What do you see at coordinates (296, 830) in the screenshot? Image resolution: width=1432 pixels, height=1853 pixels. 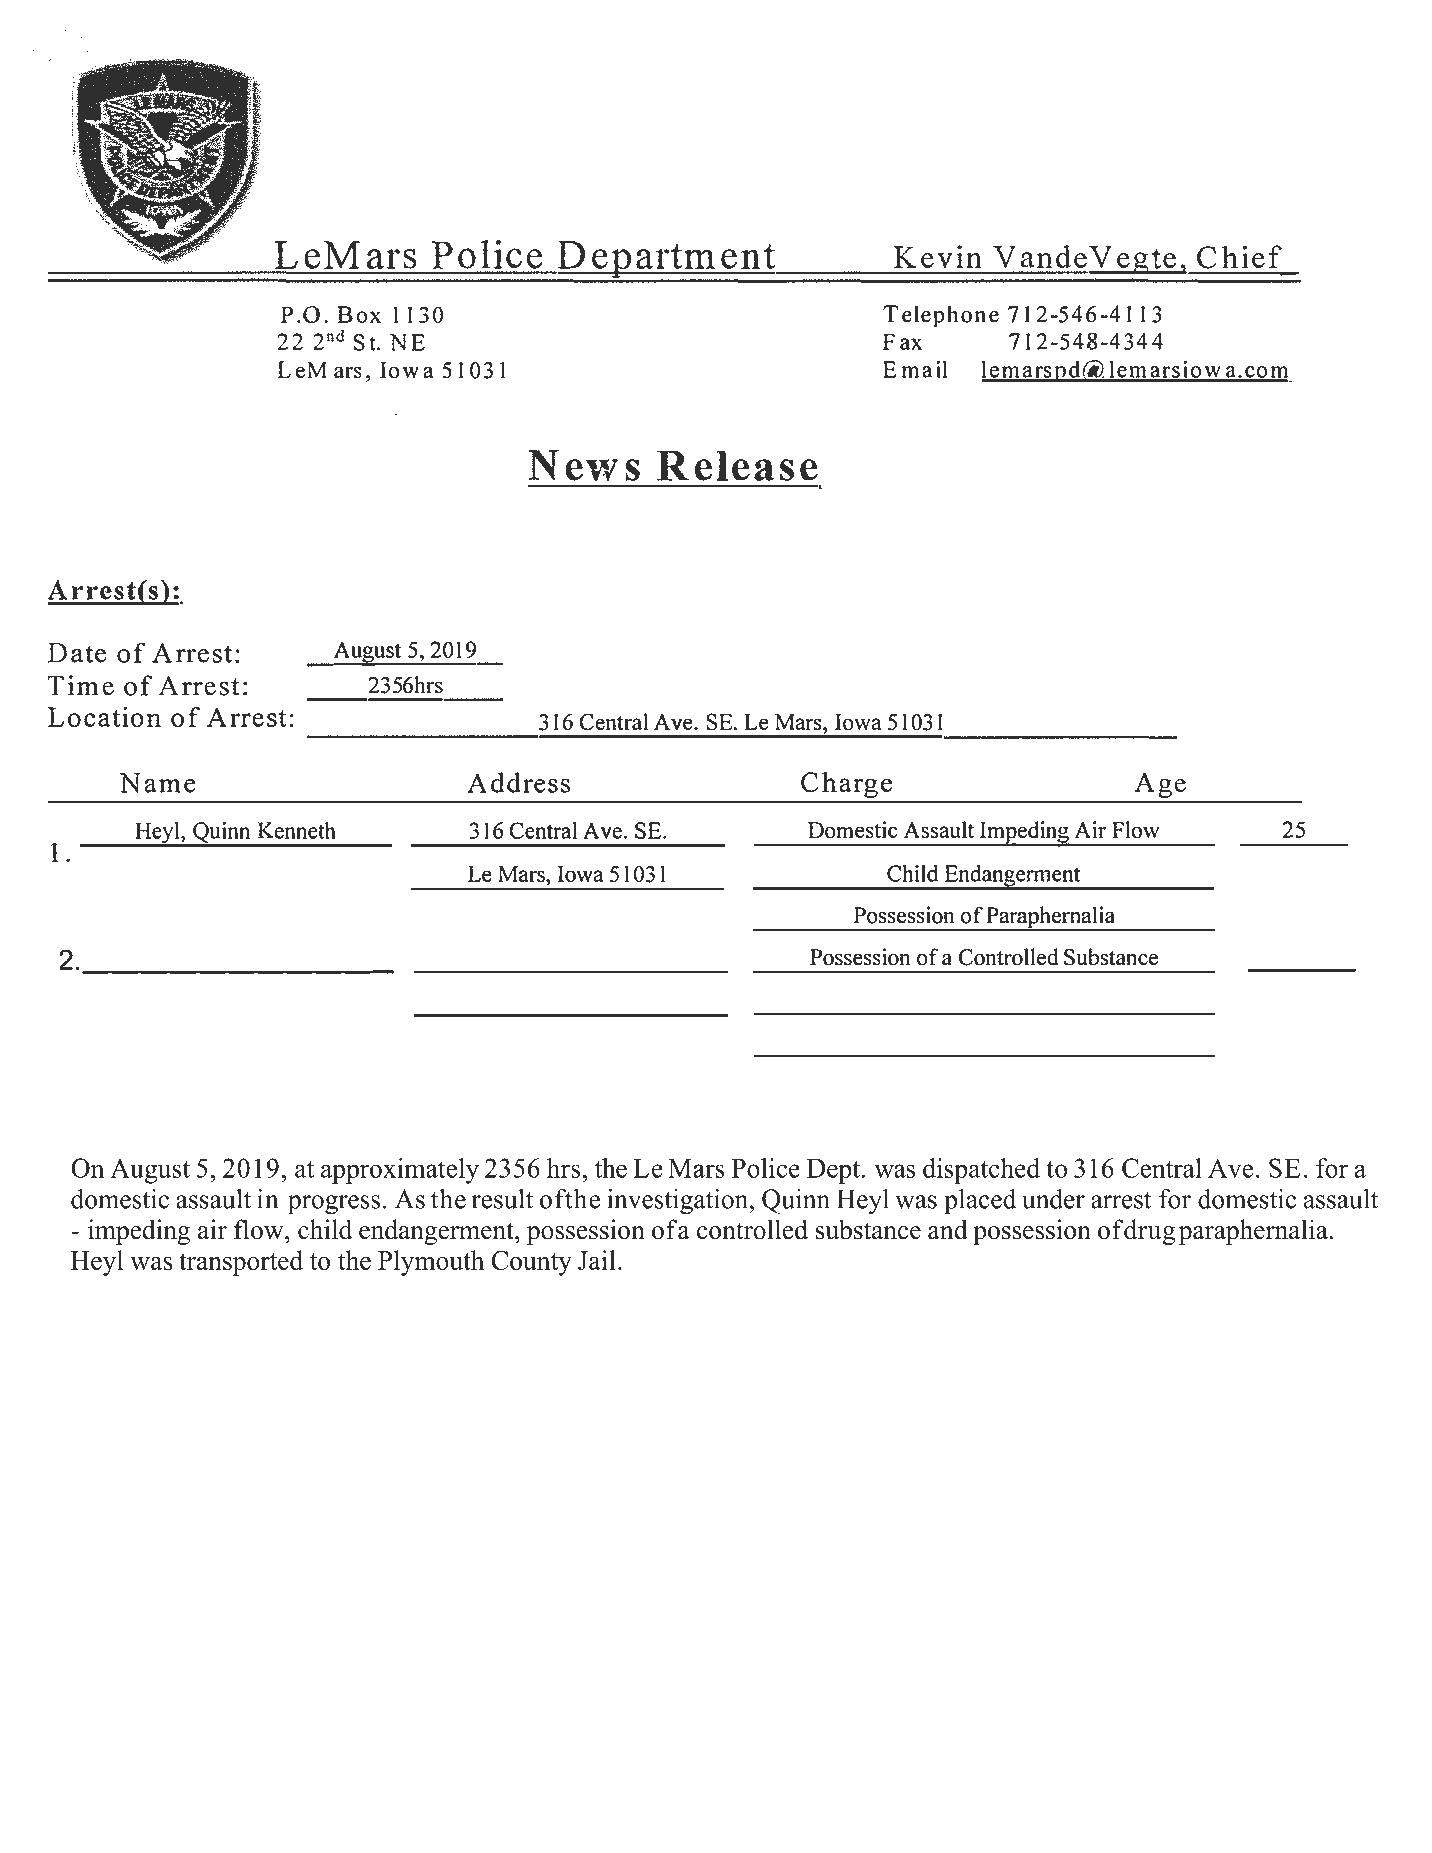 I see `Kenneth` at bounding box center [296, 830].
